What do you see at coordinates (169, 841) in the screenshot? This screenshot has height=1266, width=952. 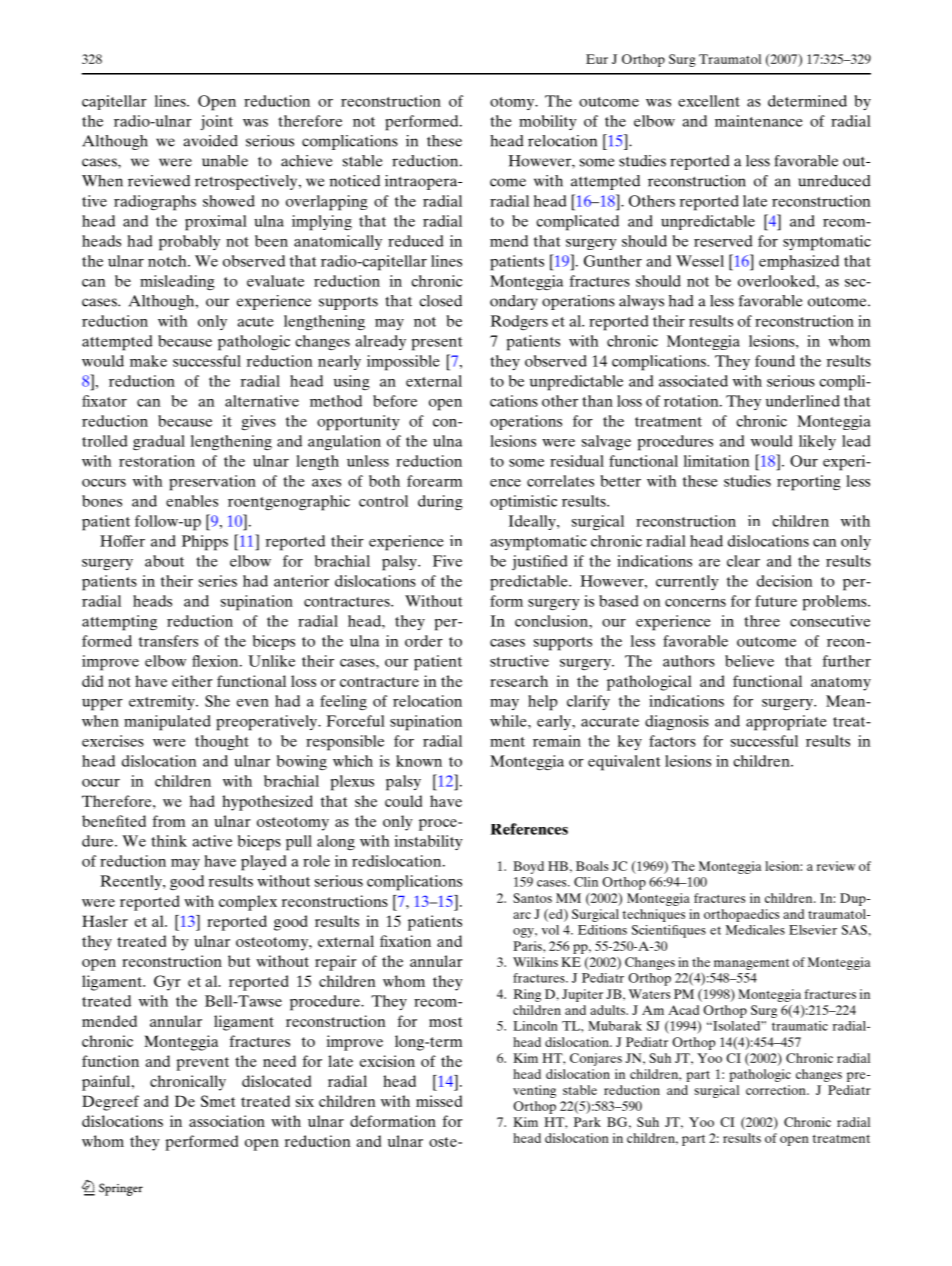 I see `think` at bounding box center [169, 841].
